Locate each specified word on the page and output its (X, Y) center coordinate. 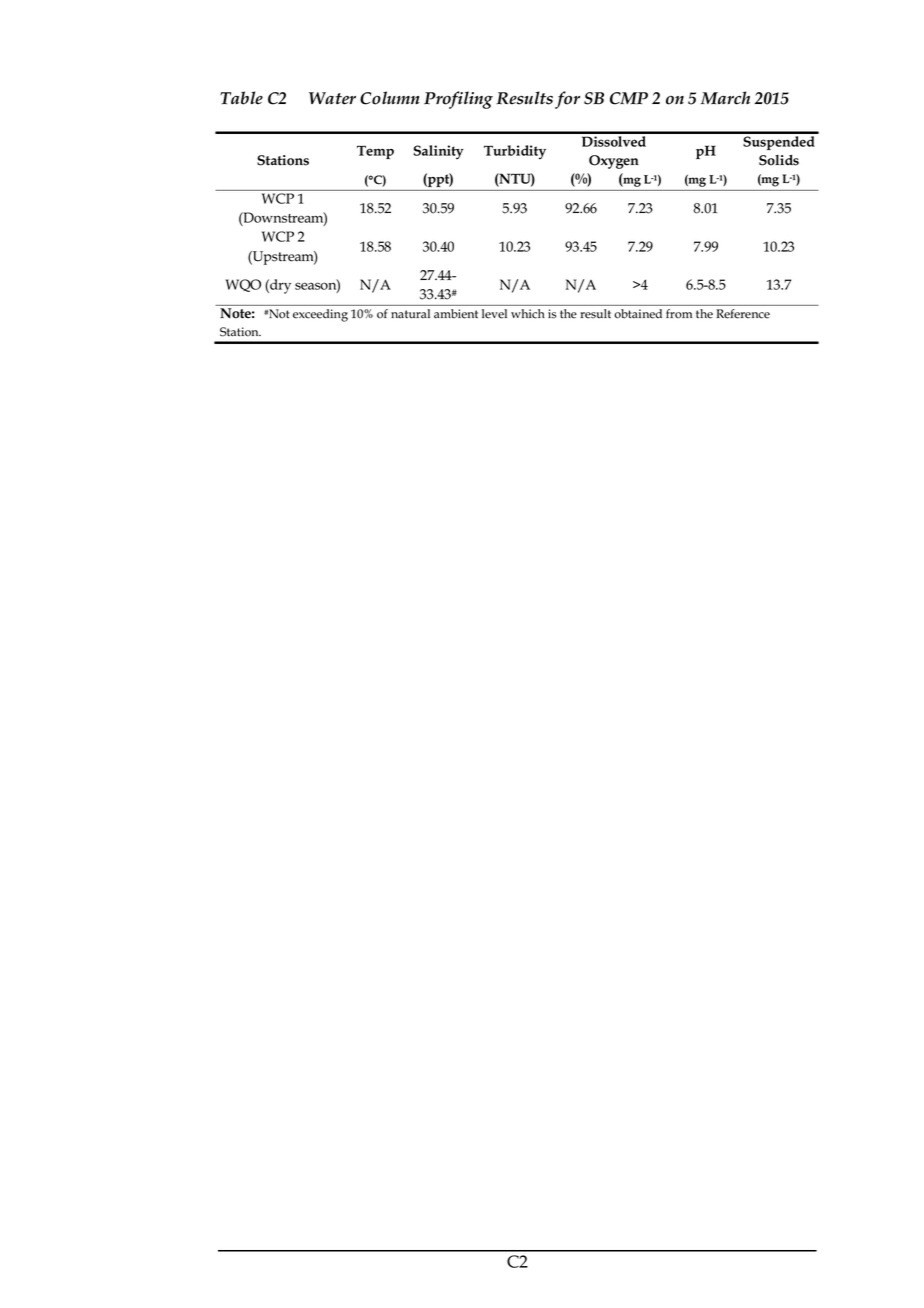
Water (332, 98)
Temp (375, 152)
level (494, 314)
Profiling (458, 100)
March (725, 98)
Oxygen (614, 162)
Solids (779, 160)
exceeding (320, 315)
